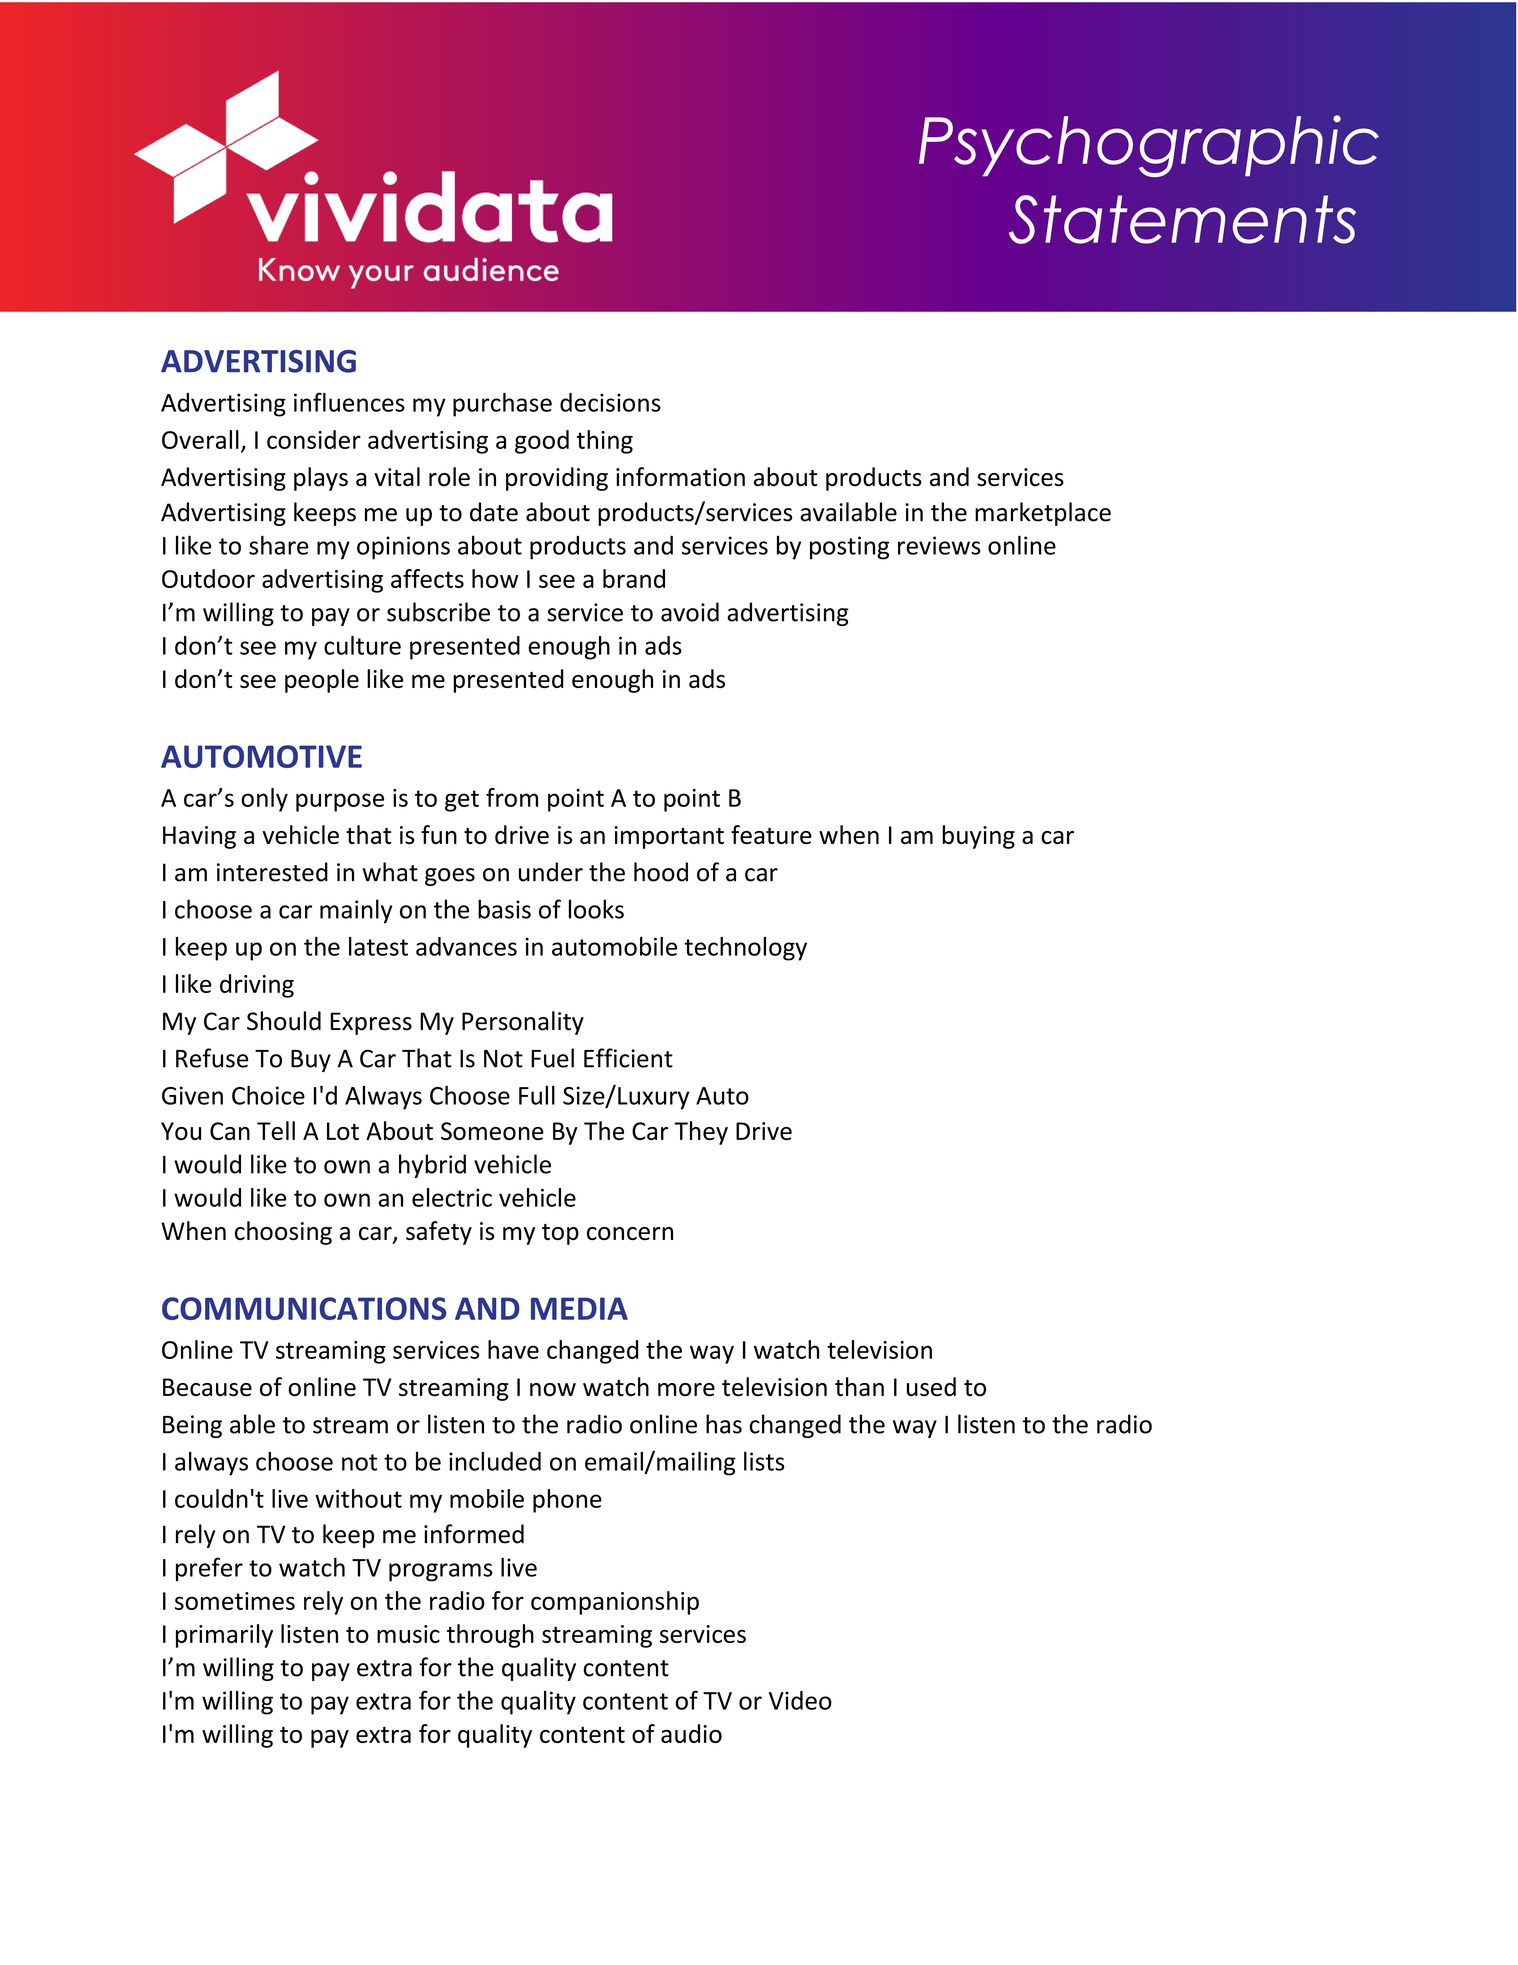  What do you see at coordinates (691, 1733) in the document?
I see `audio` at bounding box center [691, 1733].
